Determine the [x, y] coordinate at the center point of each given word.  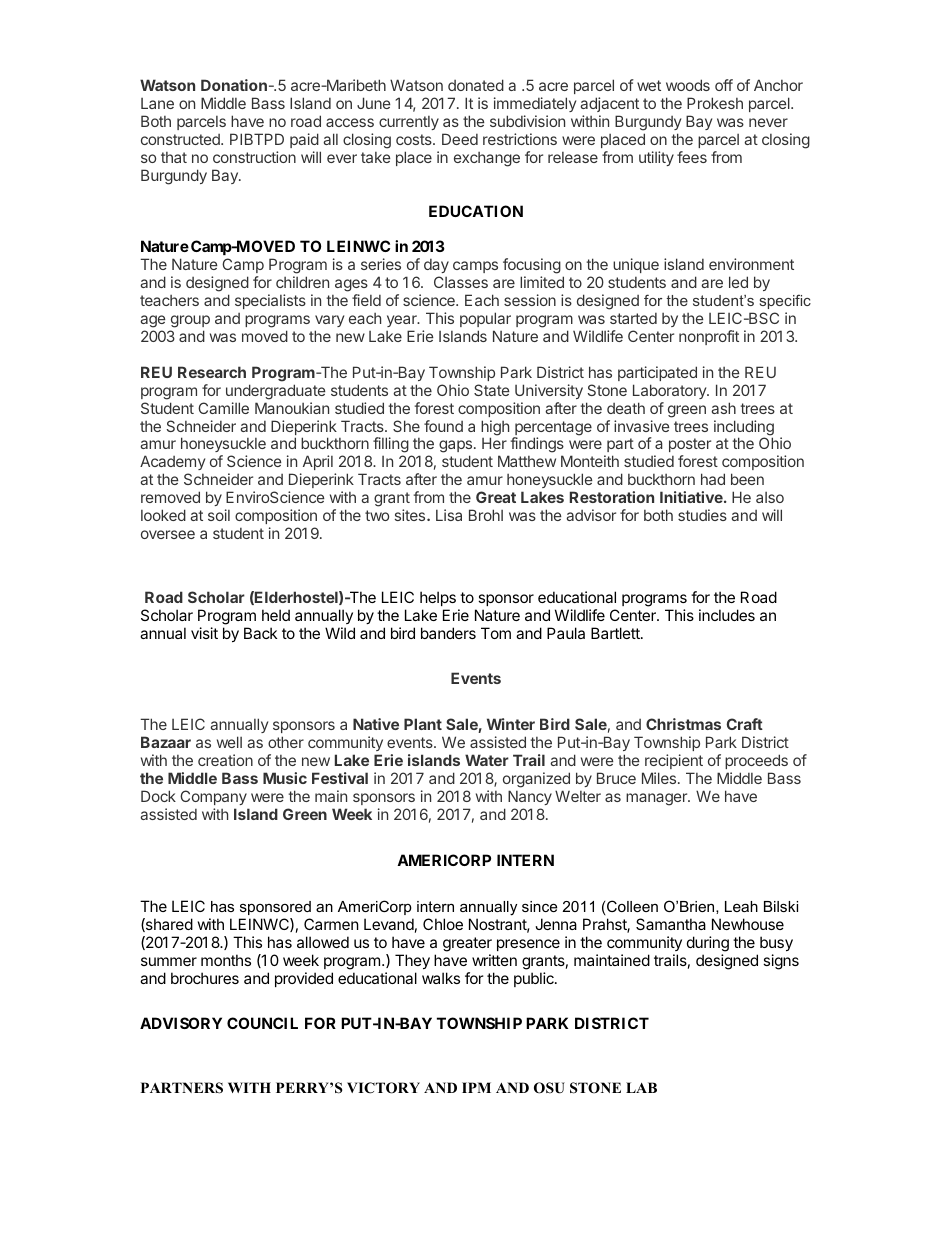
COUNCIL [262, 1023]
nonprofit [709, 337]
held [276, 615]
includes [727, 615]
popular [485, 319]
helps [438, 598]
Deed [460, 139]
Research [212, 372]
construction [254, 157]
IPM [476, 1087]
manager [657, 799]
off [724, 85]
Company [213, 797]
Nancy [530, 797]
